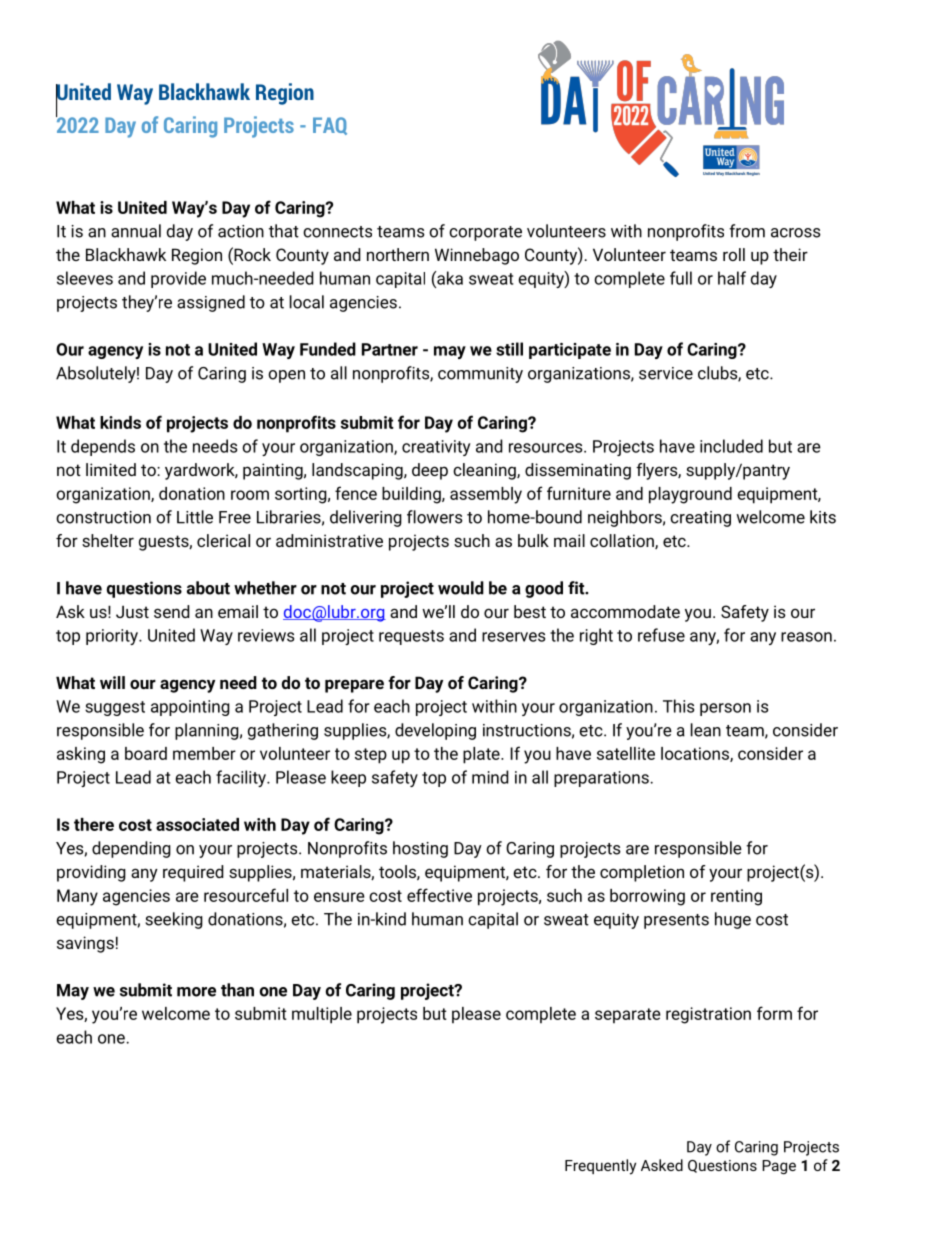  What do you see at coordinates (731, 446) in the image?
I see `included` at bounding box center [731, 446].
